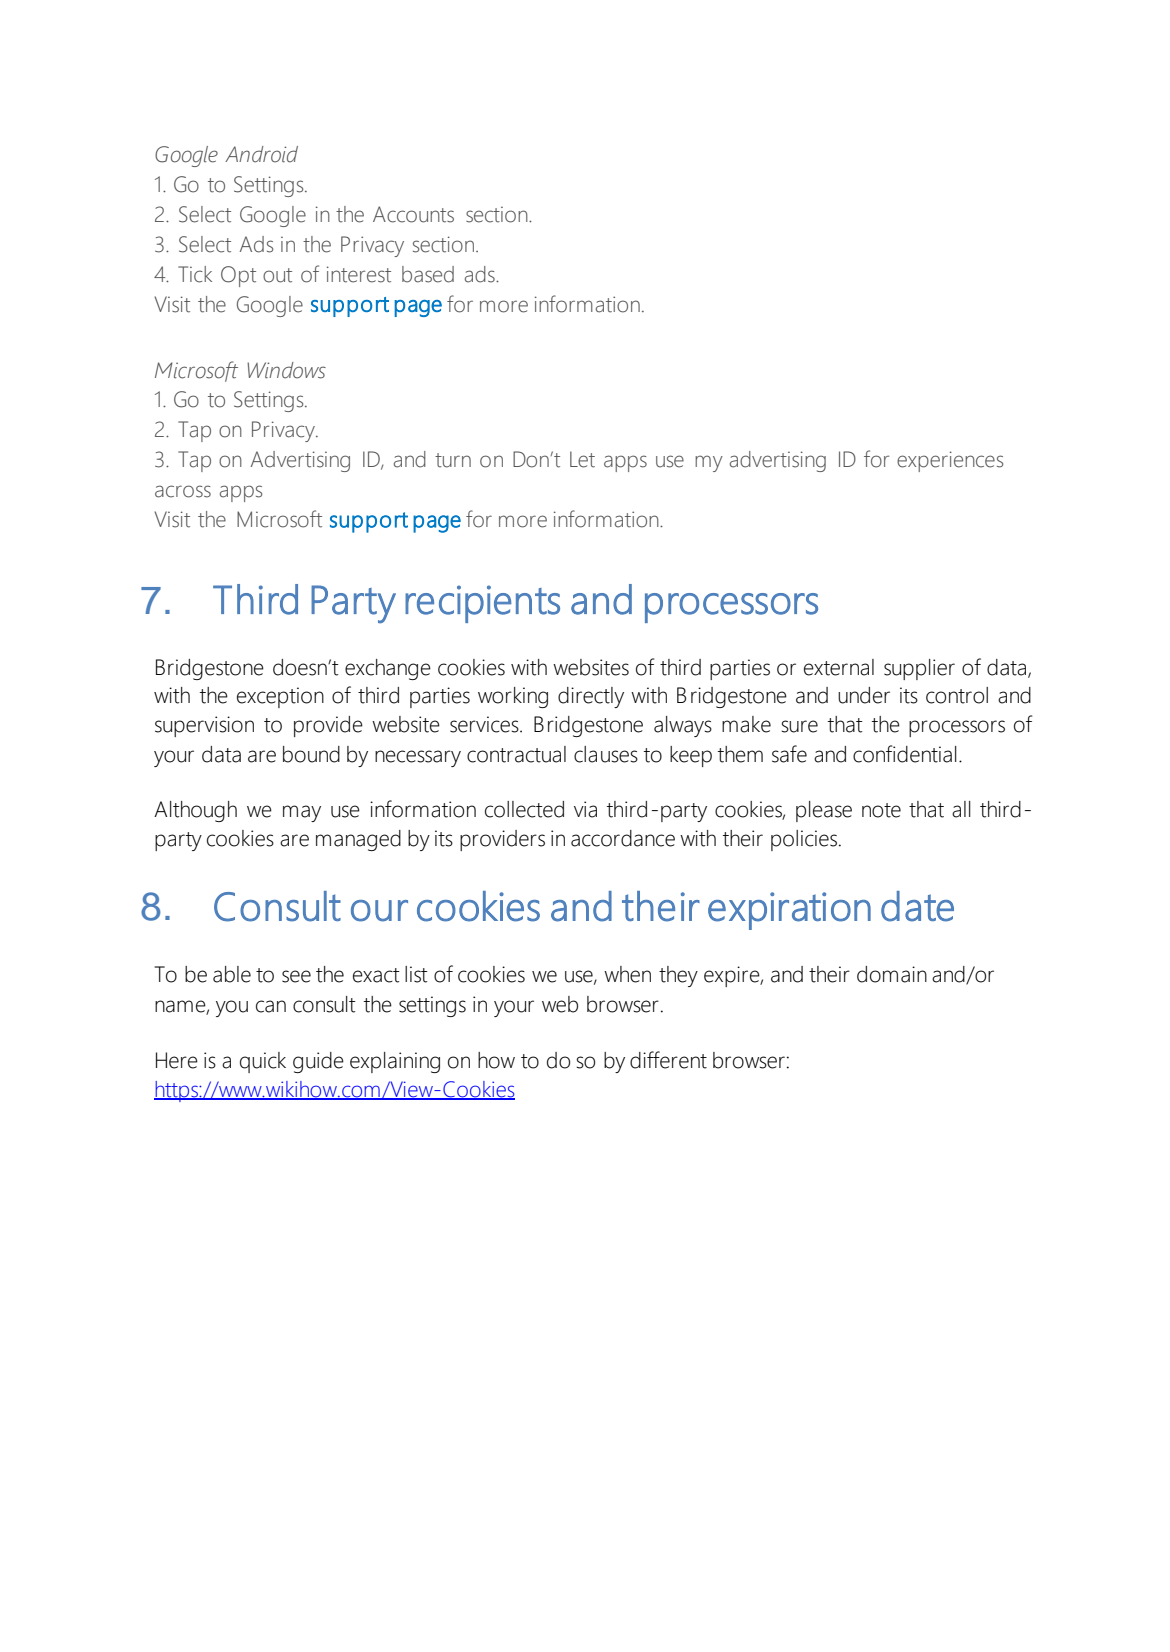 This screenshot has width=1170, height=1652. What do you see at coordinates (428, 274) in the screenshot?
I see `based` at bounding box center [428, 274].
